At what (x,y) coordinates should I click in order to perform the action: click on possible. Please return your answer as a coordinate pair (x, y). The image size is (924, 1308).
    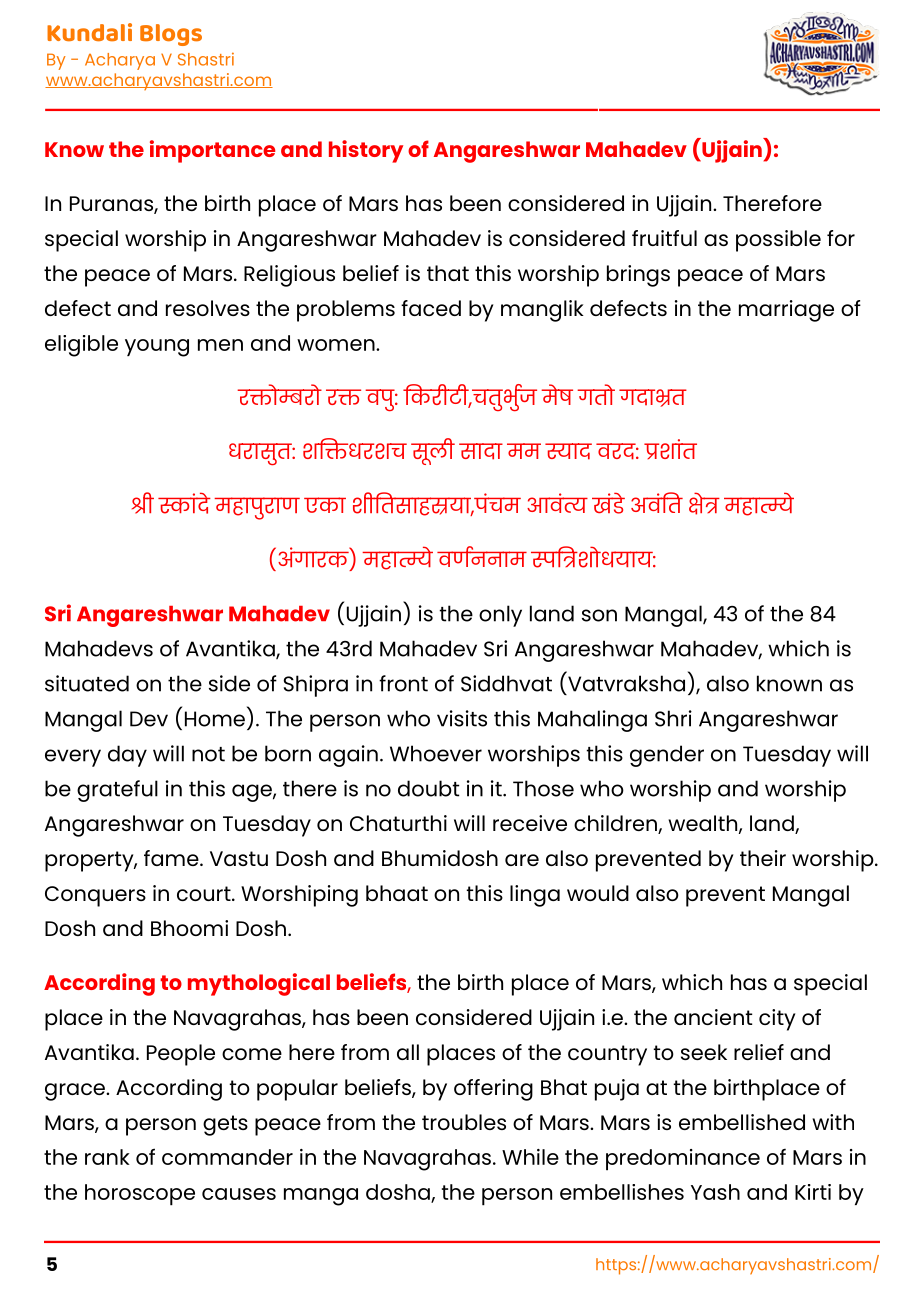
    Looking at the image, I should click on (778, 241).
